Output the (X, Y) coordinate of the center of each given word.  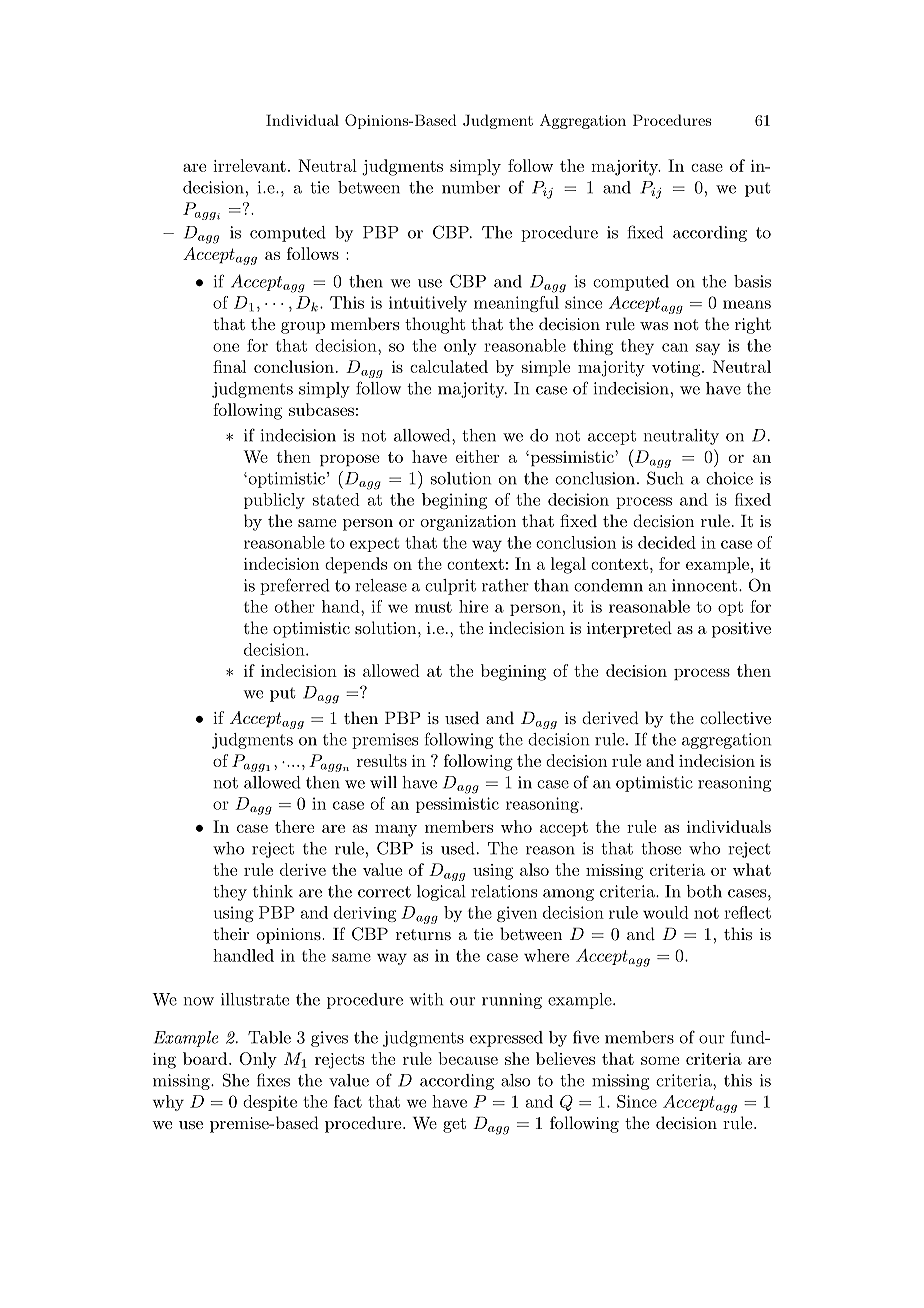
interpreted (629, 629)
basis (752, 281)
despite (270, 1103)
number (471, 187)
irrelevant (249, 165)
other (294, 606)
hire (473, 606)
